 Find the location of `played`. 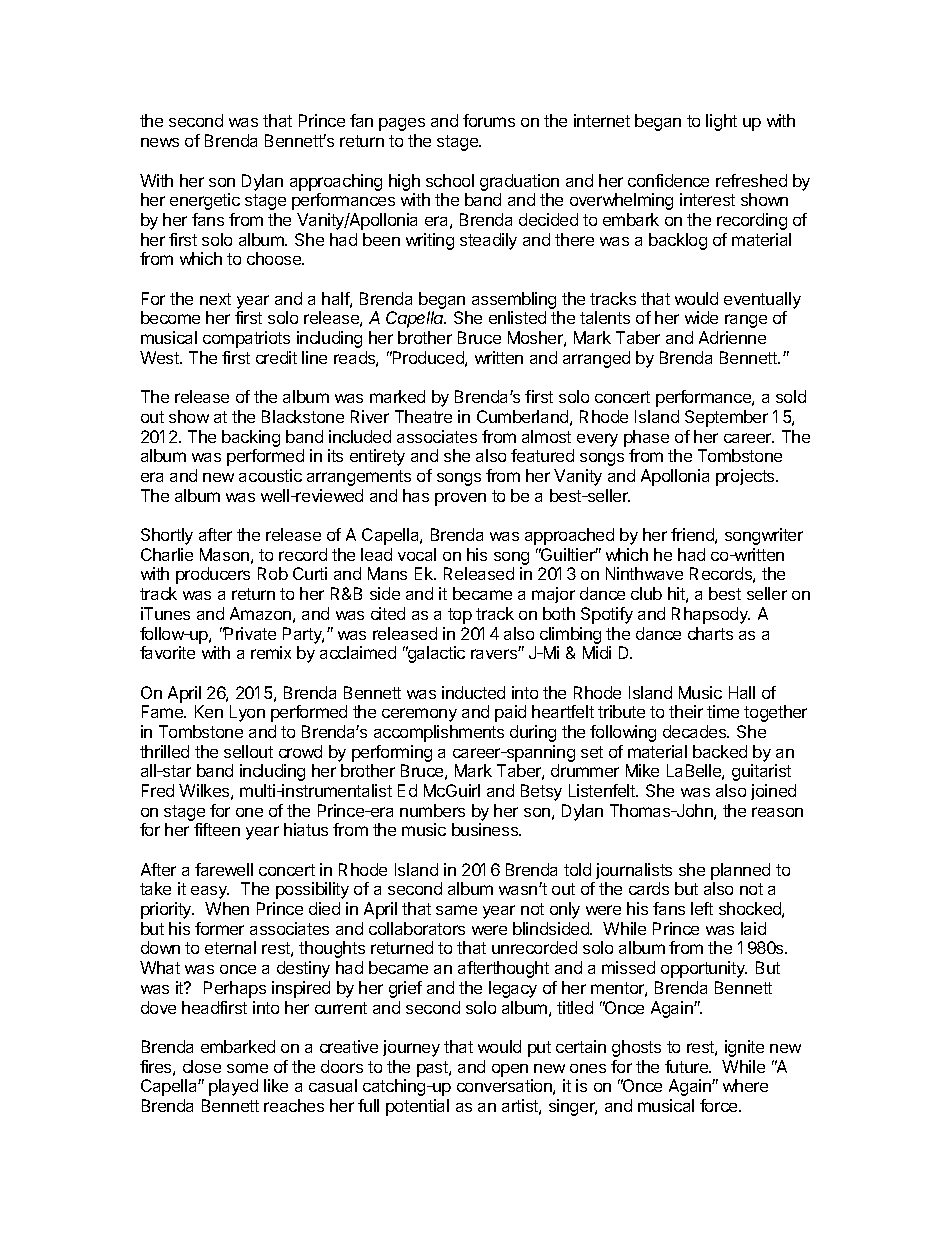

played is located at coordinates (233, 1087).
